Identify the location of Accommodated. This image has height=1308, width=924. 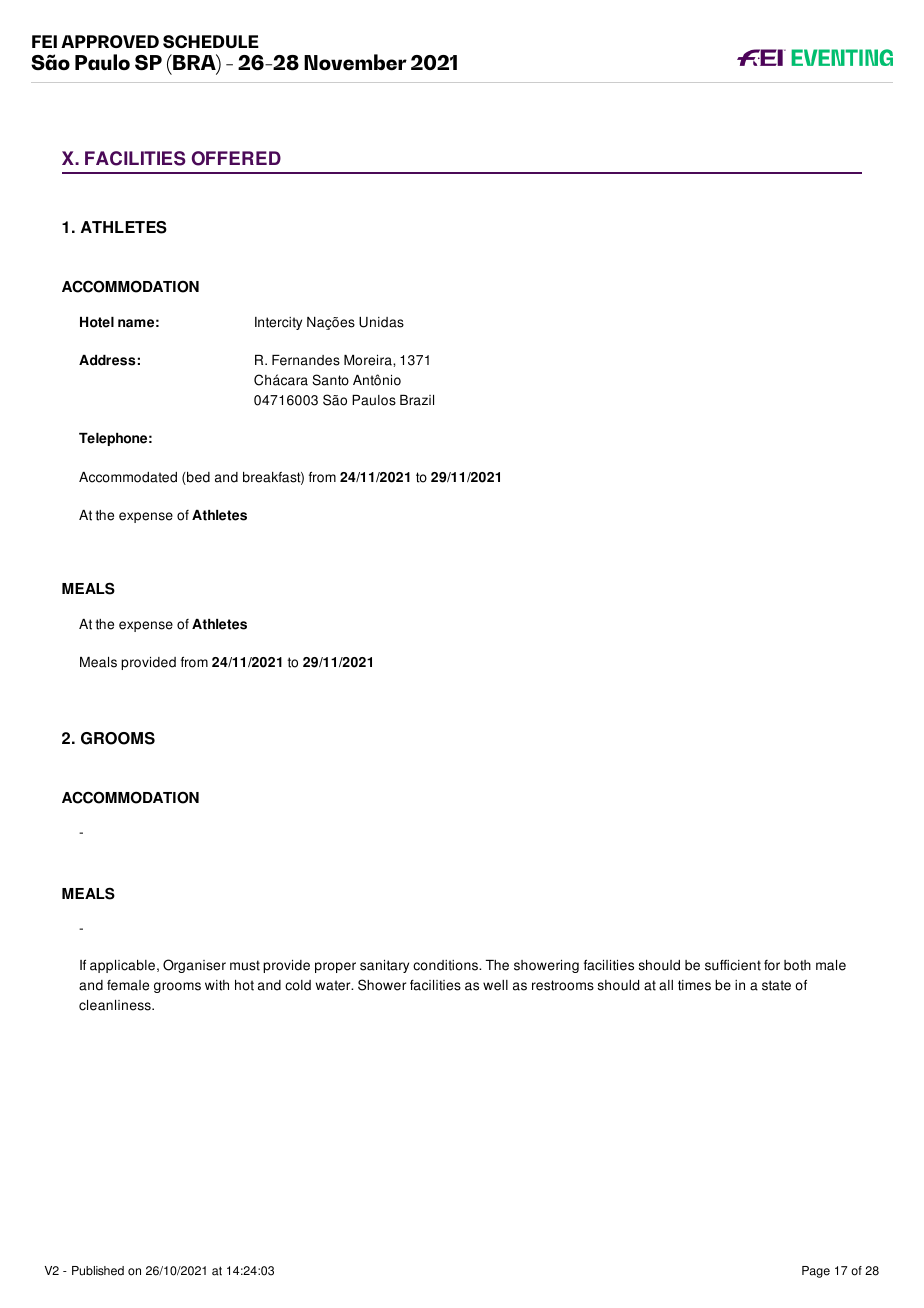
(128, 477).
